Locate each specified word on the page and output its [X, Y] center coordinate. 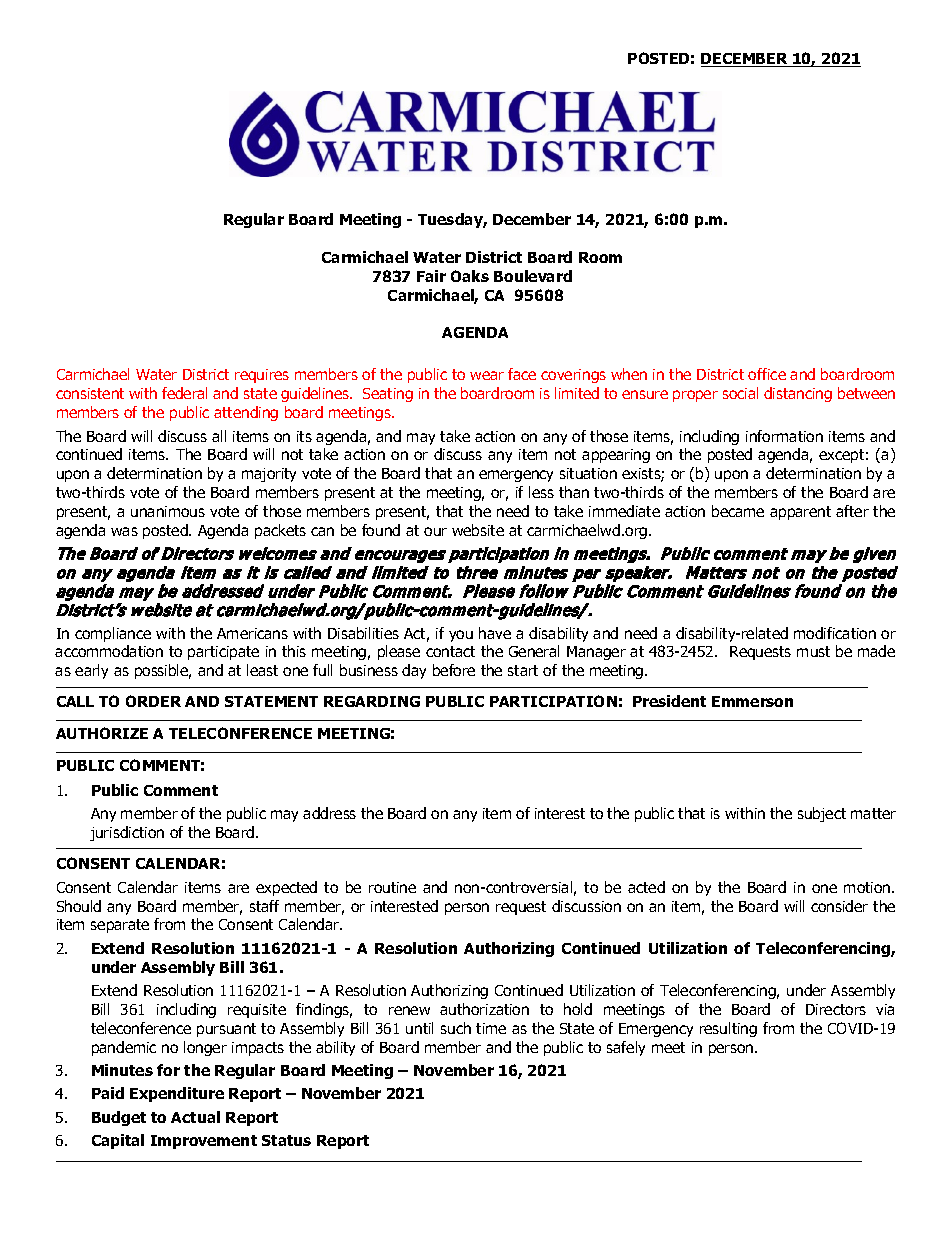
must [813, 651]
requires [262, 376]
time [491, 1028]
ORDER [153, 701]
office [767, 374]
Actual [195, 1117]
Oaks [470, 276]
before [454, 670]
